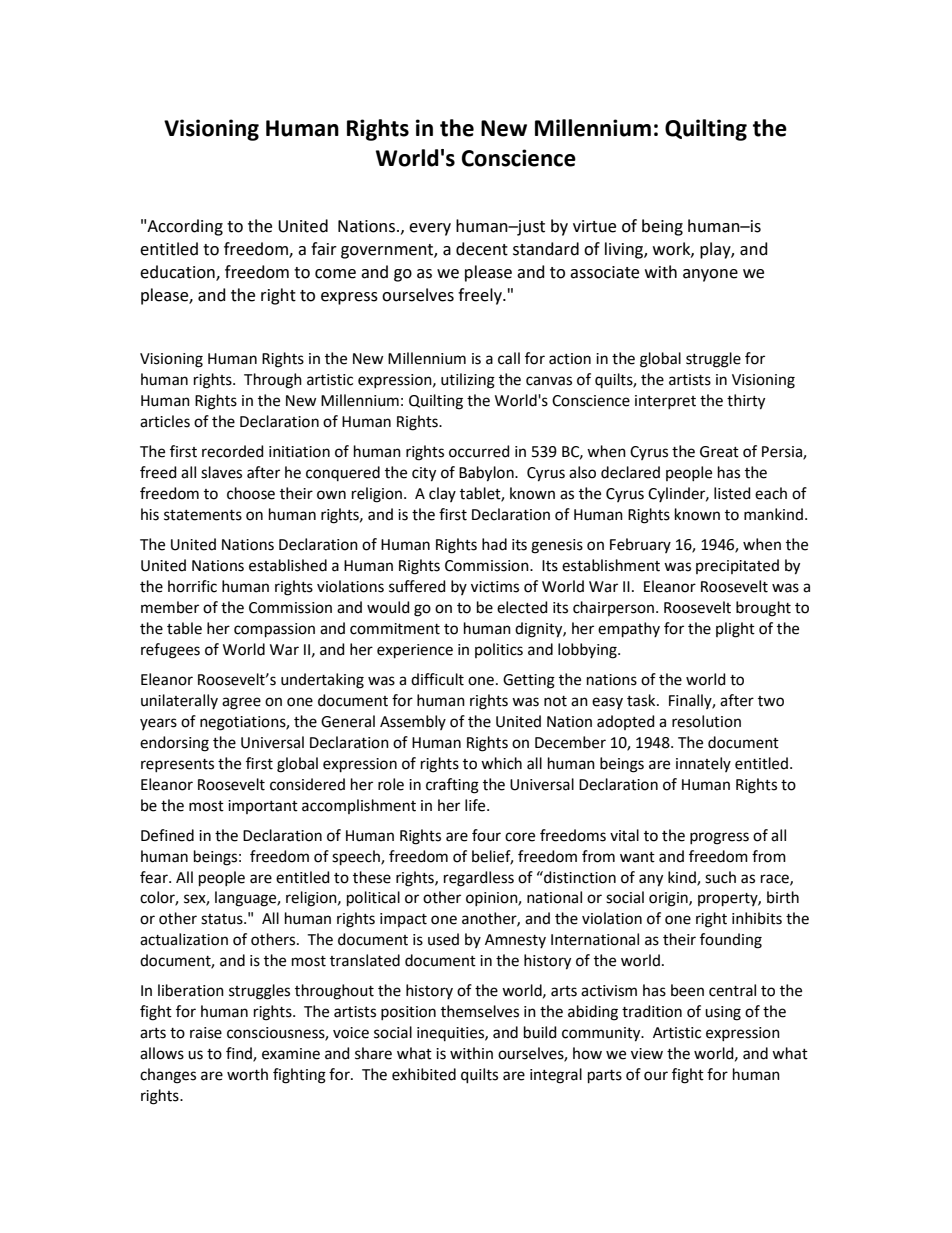  I want to click on find, so click(240, 1054).
